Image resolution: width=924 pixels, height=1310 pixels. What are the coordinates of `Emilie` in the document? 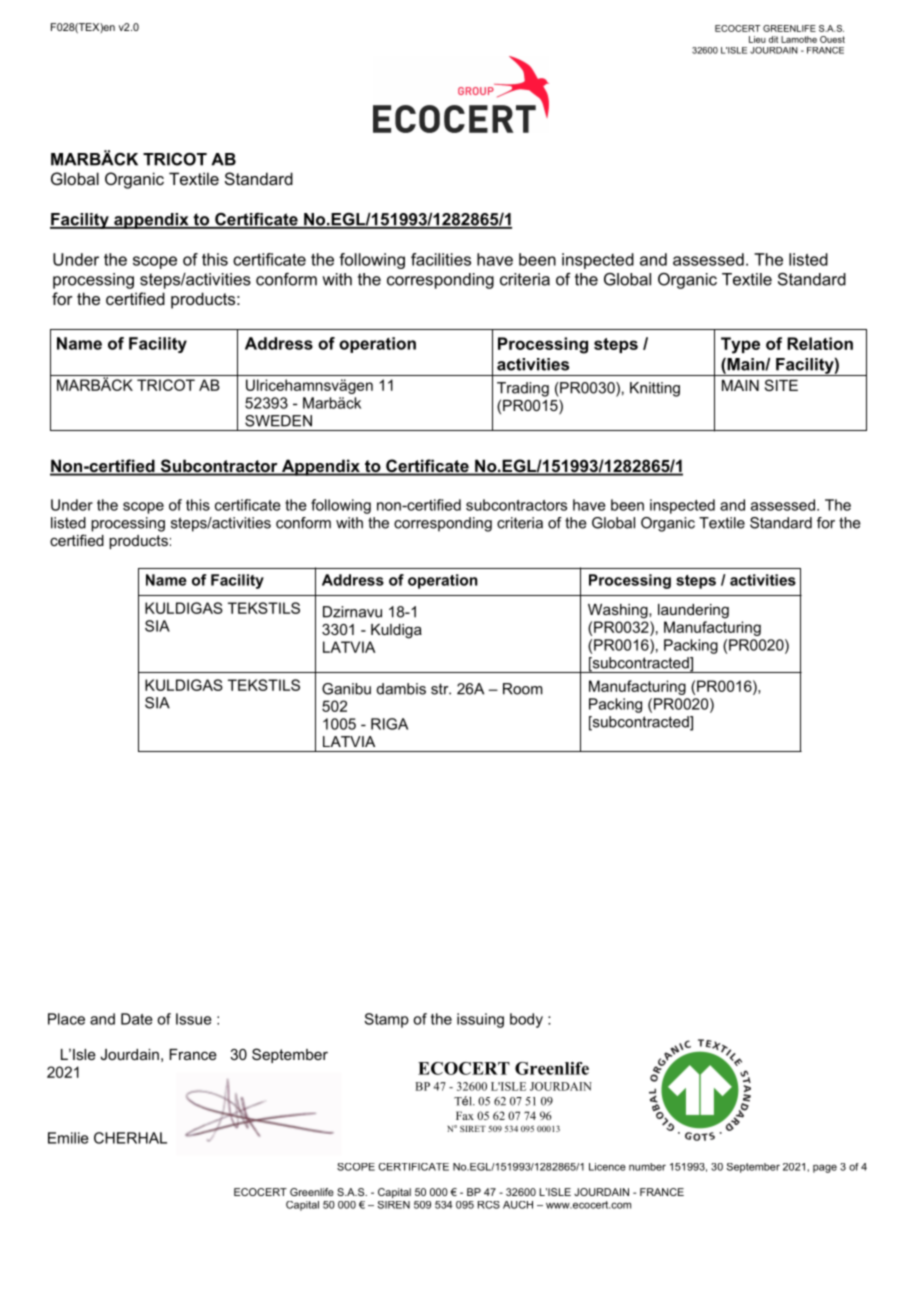 It's located at (68, 1138).
